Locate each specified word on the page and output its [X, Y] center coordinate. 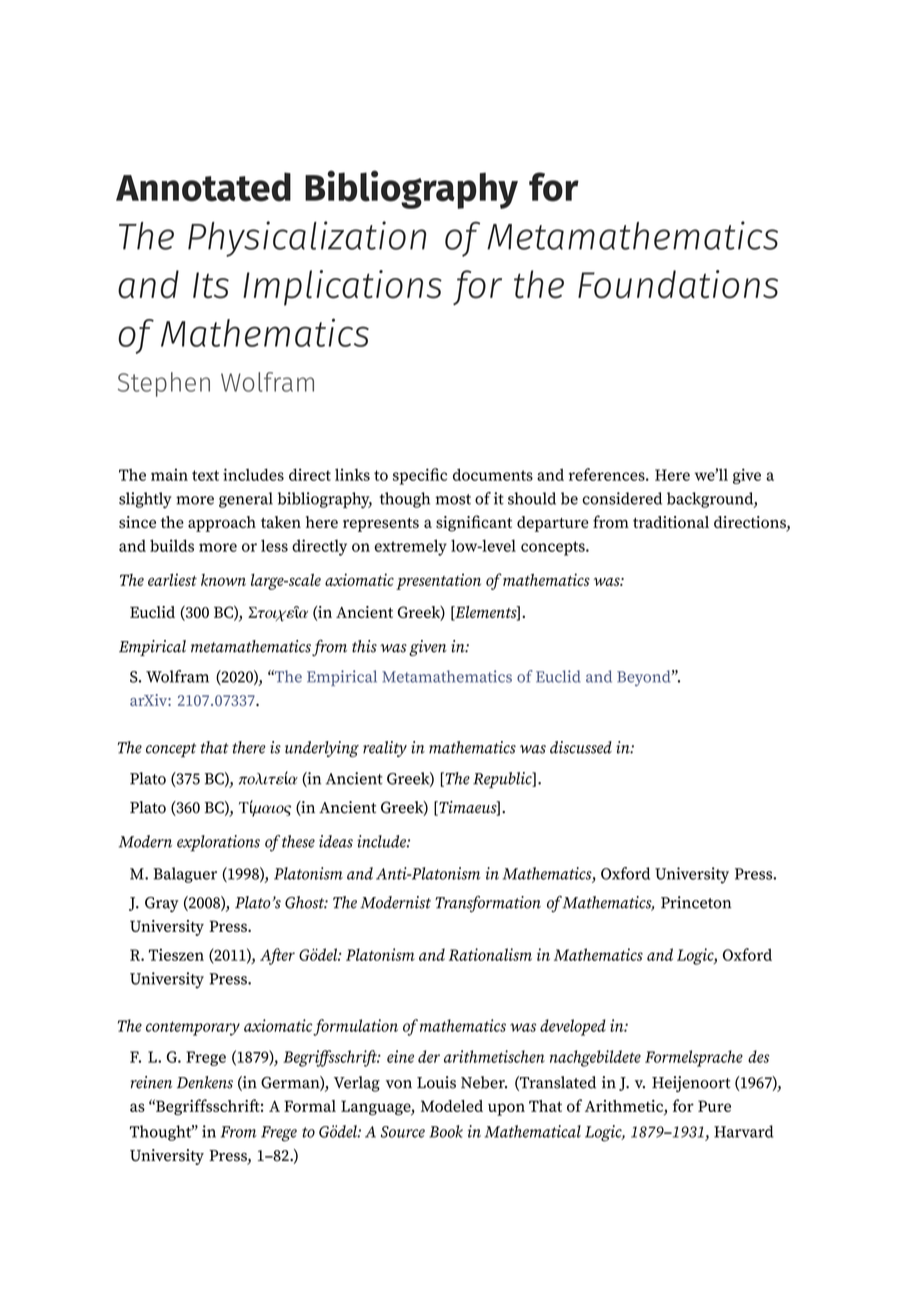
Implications [342, 288]
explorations [218, 843]
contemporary [193, 1028]
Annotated [203, 187]
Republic [503, 780]
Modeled [452, 1106]
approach [222, 524]
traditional [671, 522]
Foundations [678, 284]
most [453, 499]
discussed [581, 747]
